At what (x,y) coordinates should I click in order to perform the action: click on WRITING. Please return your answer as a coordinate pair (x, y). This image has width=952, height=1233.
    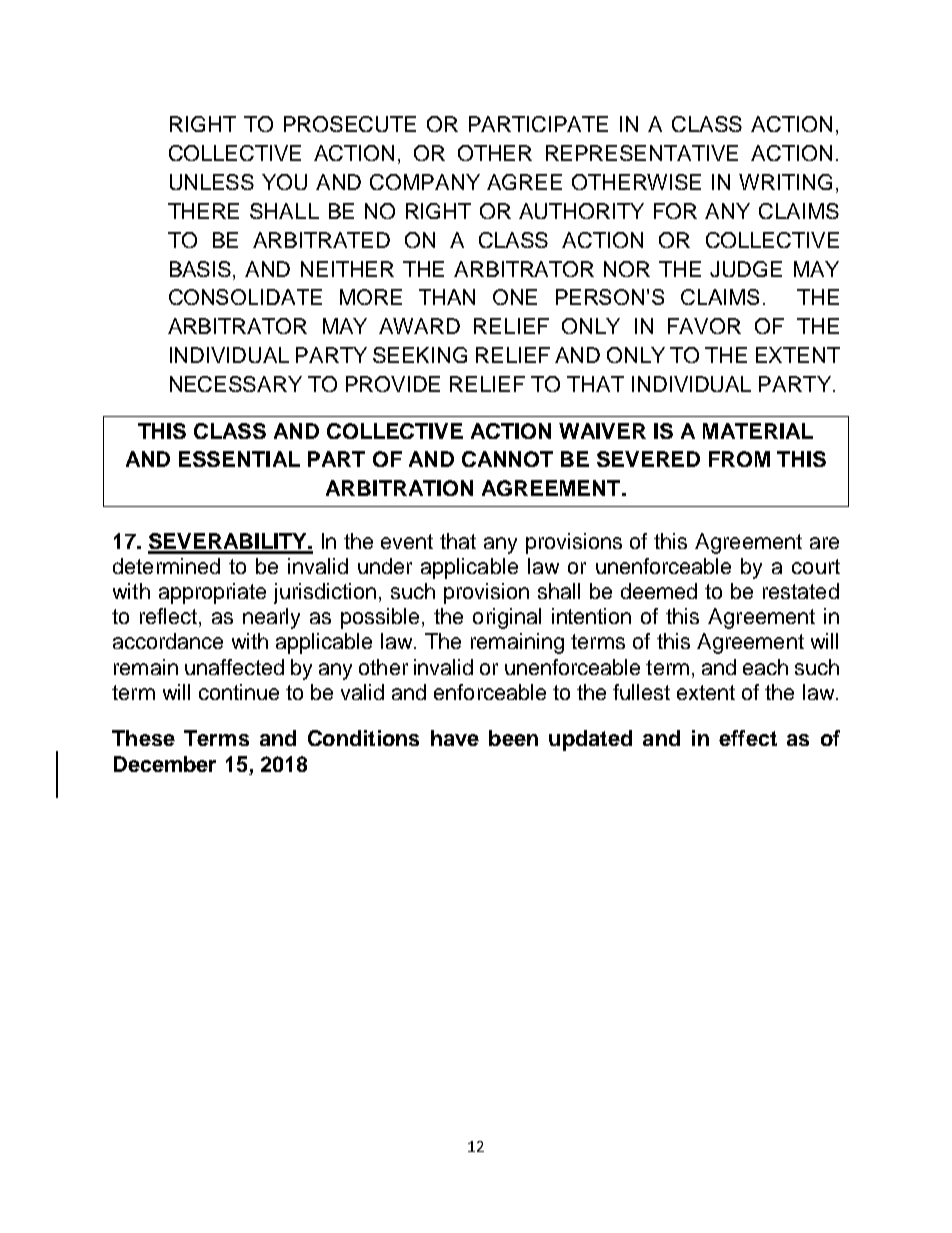
    Looking at the image, I should click on (785, 182).
